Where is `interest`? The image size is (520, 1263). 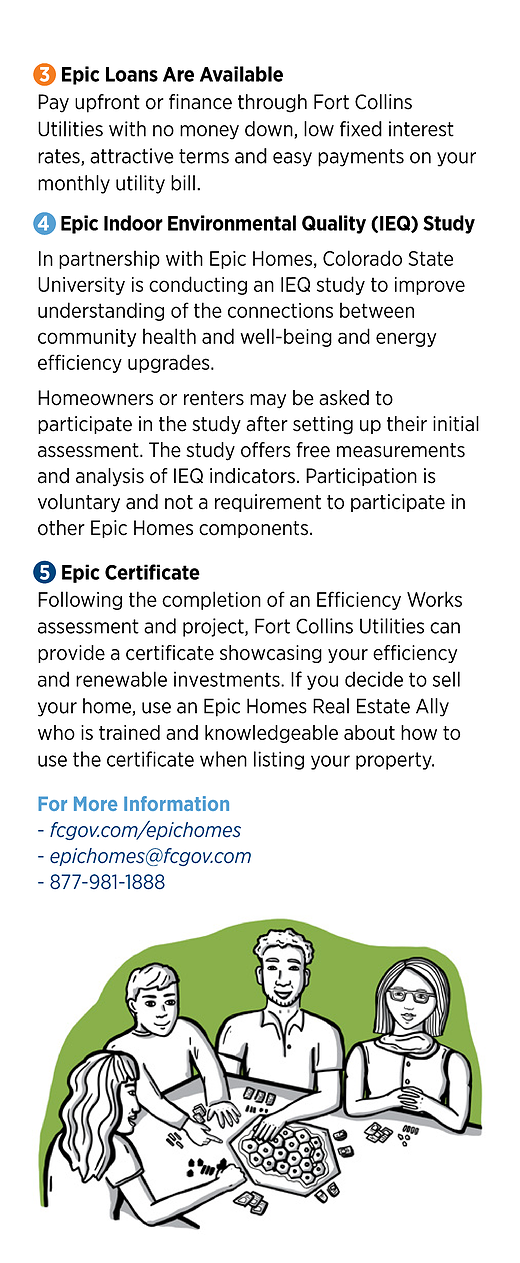
interest is located at coordinates (421, 129).
